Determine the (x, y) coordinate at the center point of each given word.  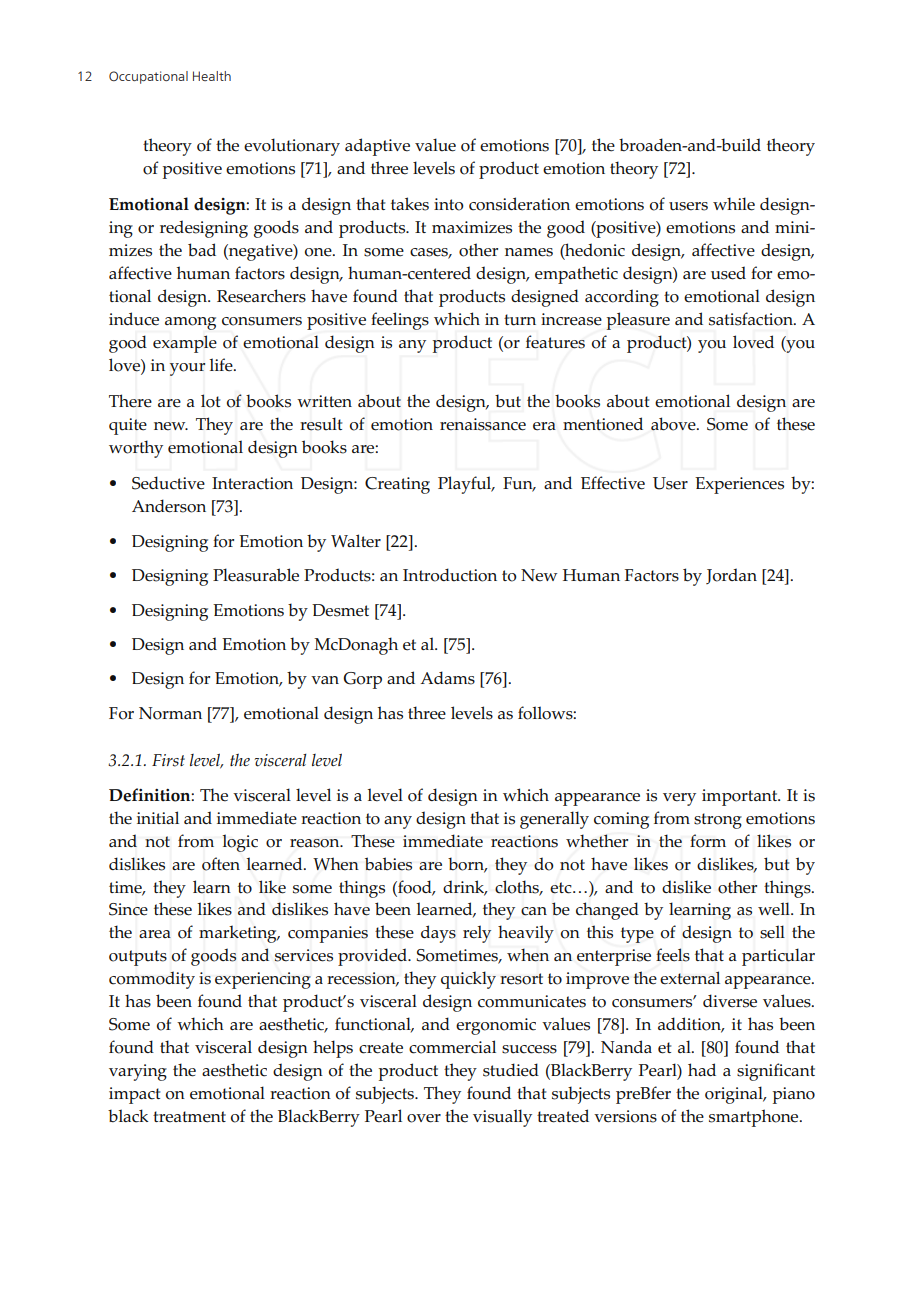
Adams (447, 678)
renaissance (483, 424)
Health (212, 76)
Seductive (168, 483)
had (702, 1069)
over (424, 1118)
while (734, 204)
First (168, 760)
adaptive (377, 147)
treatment (189, 1117)
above (674, 424)
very (679, 799)
